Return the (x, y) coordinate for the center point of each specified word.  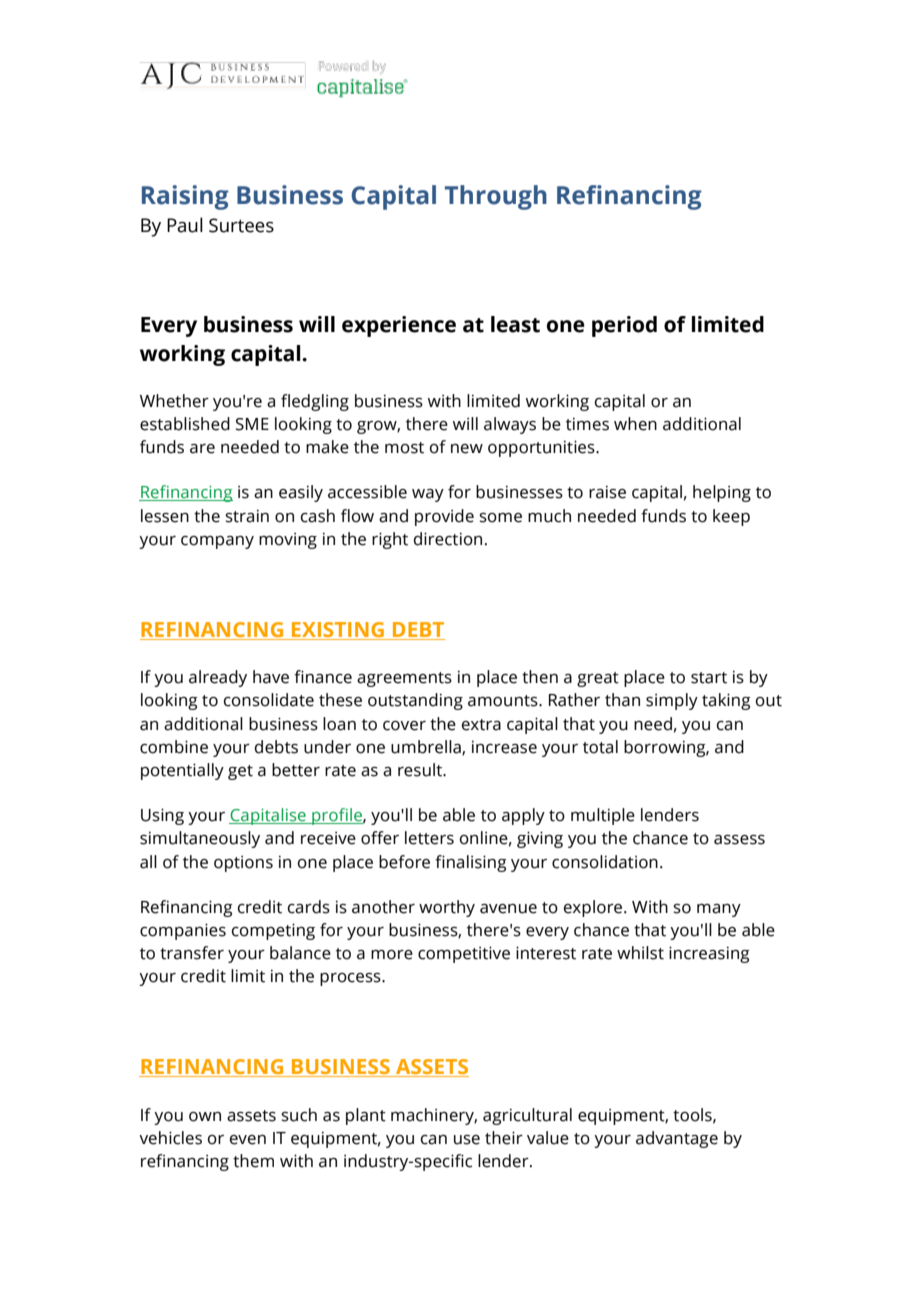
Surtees (241, 225)
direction (448, 539)
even (248, 1140)
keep (731, 517)
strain (247, 516)
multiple (603, 816)
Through (496, 197)
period (624, 326)
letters (429, 838)
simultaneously (200, 839)
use (467, 1140)
